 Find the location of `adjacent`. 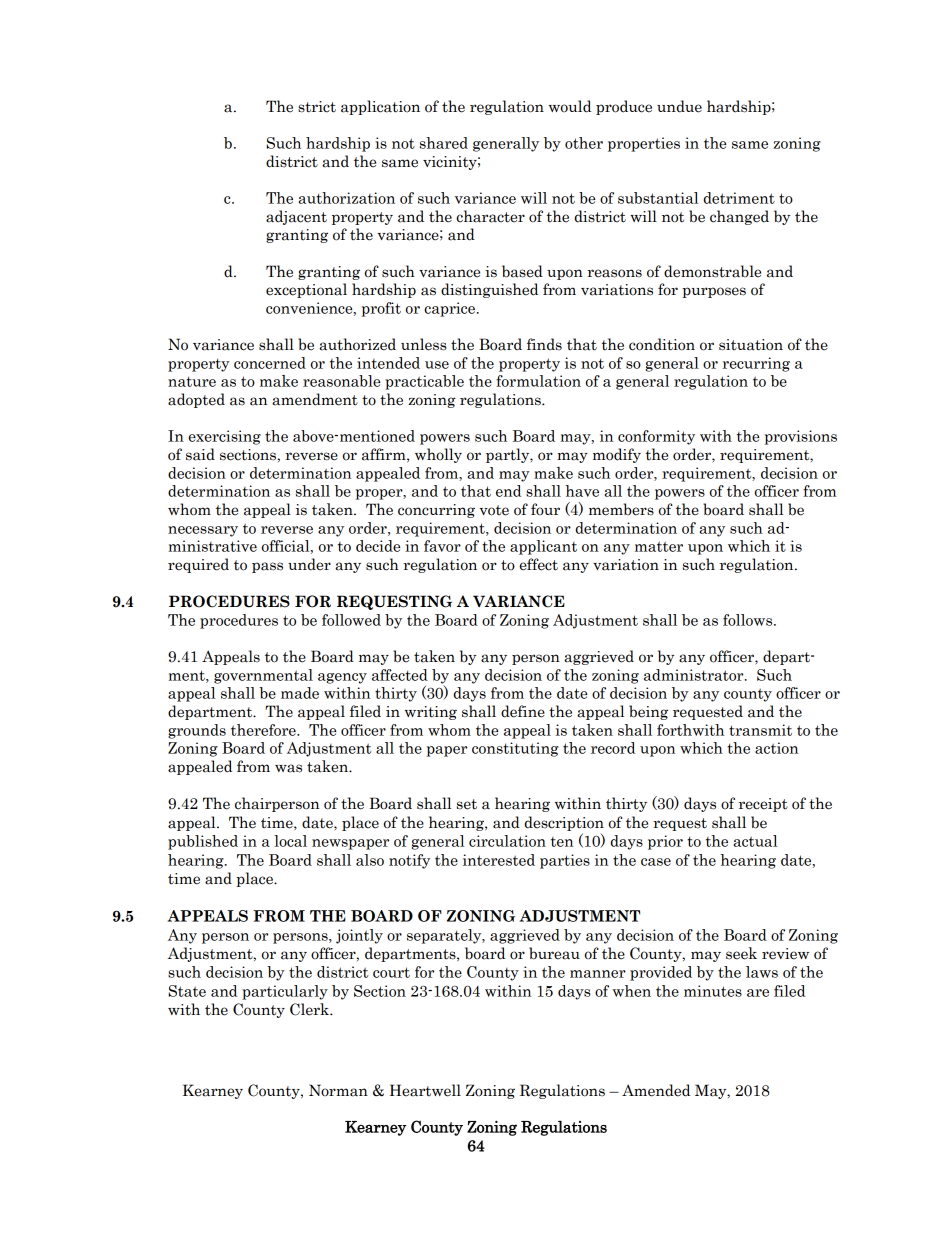

adjacent is located at coordinates (296, 217).
